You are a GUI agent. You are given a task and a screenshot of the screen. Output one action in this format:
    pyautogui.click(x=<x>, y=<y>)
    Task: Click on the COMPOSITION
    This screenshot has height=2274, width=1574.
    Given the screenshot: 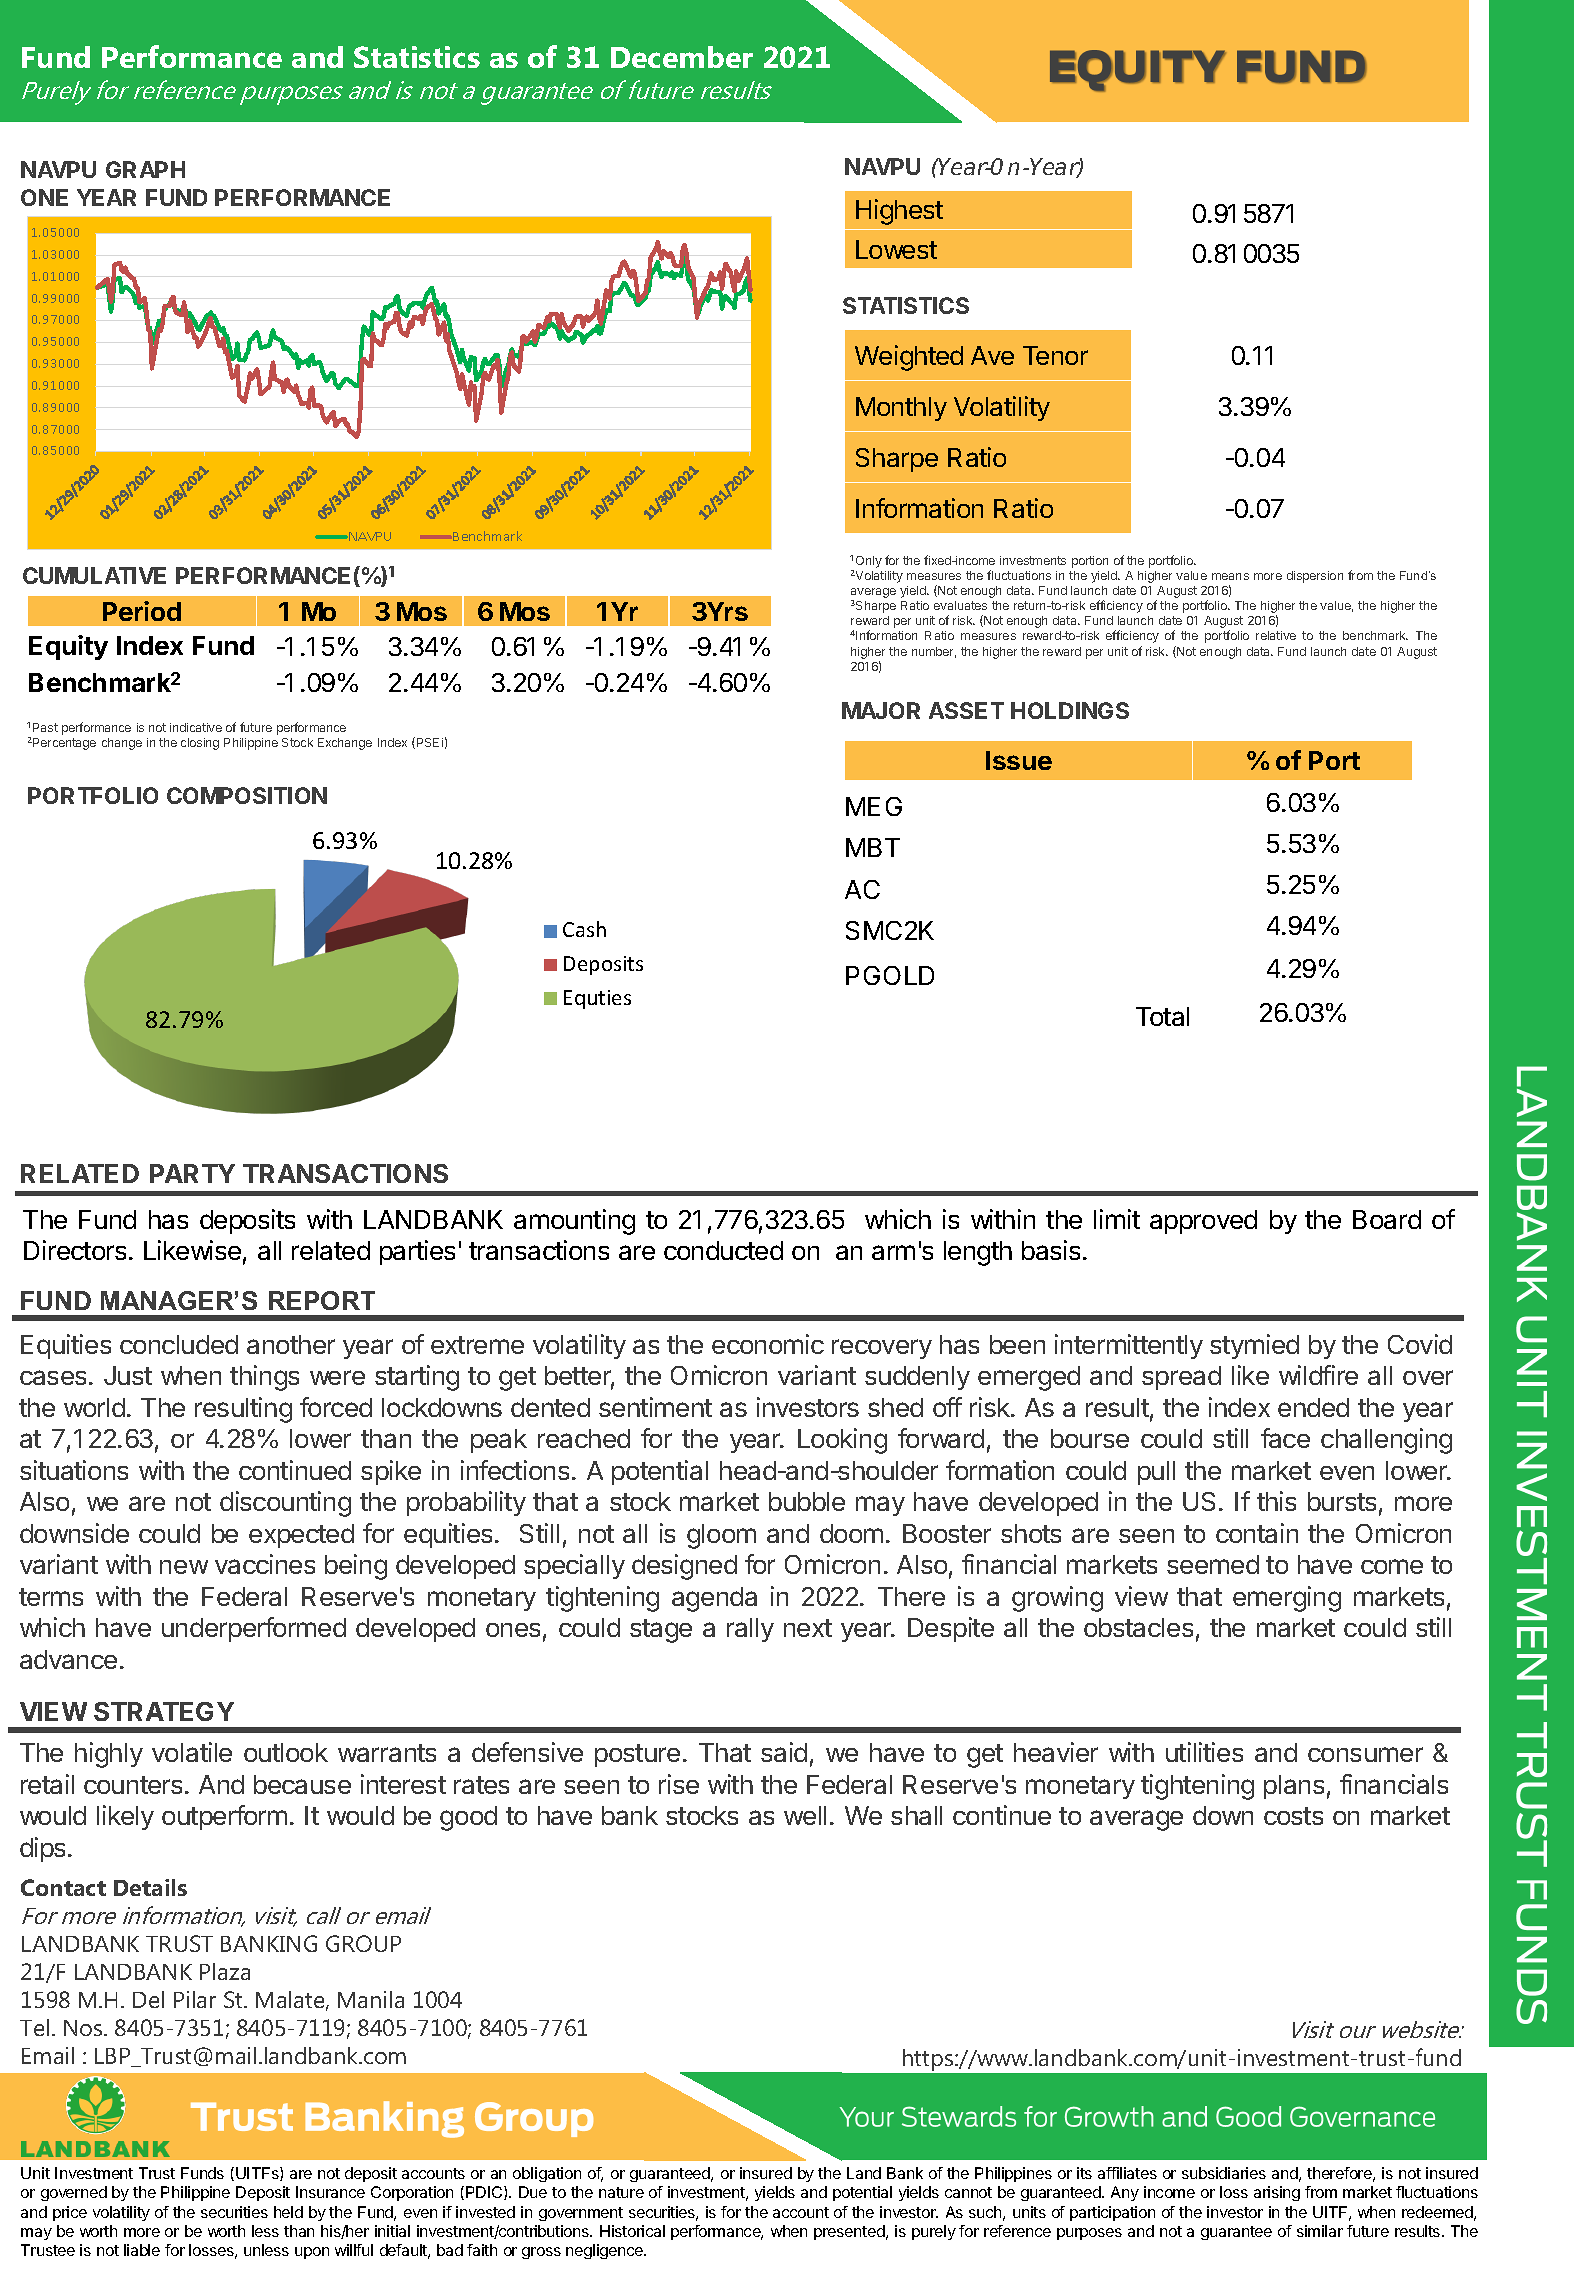 What is the action you would take?
    pyautogui.click(x=247, y=795)
